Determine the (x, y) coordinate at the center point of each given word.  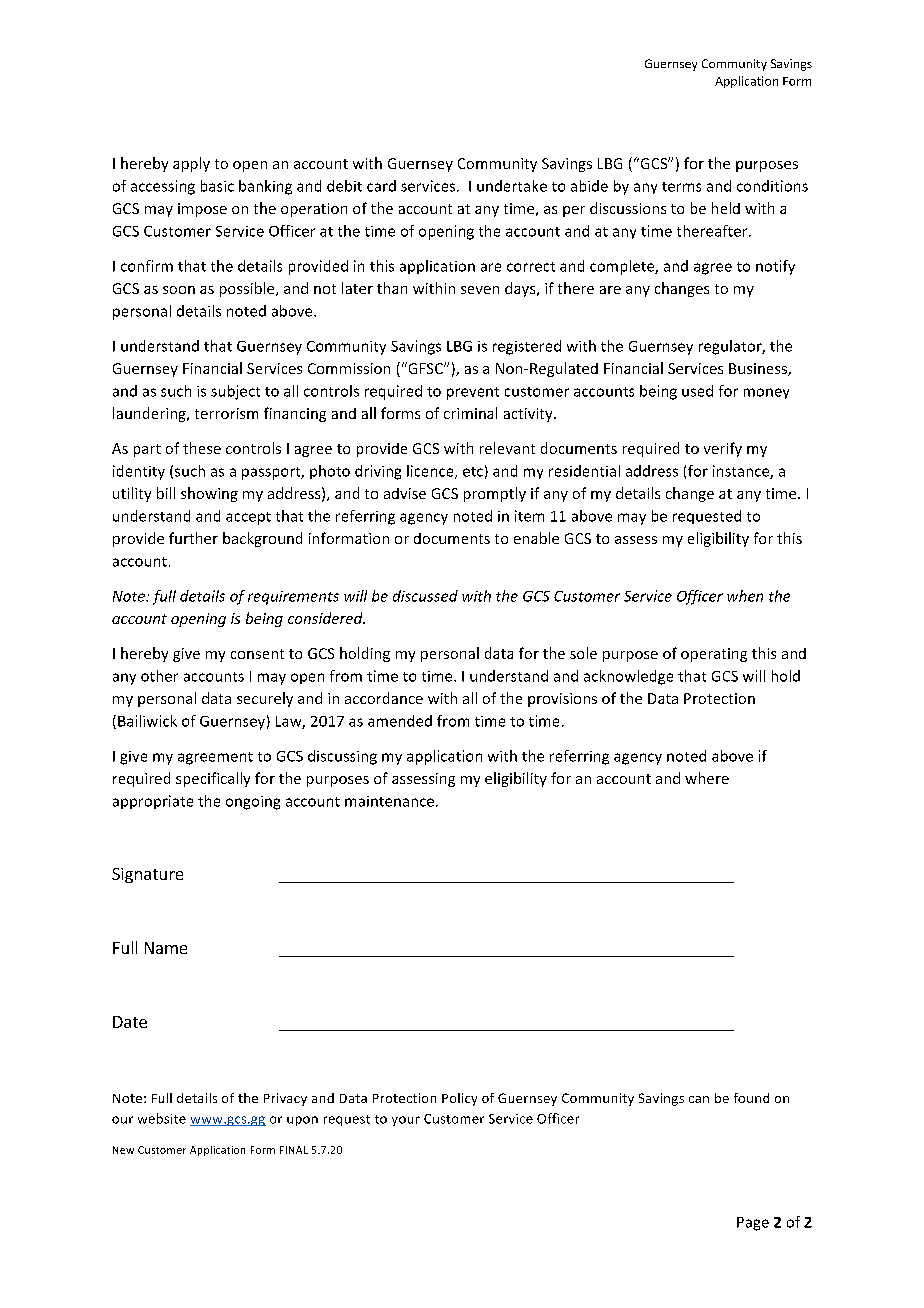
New (123, 1150)
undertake (512, 186)
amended (400, 721)
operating (714, 655)
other (159, 676)
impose (202, 210)
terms (681, 187)
